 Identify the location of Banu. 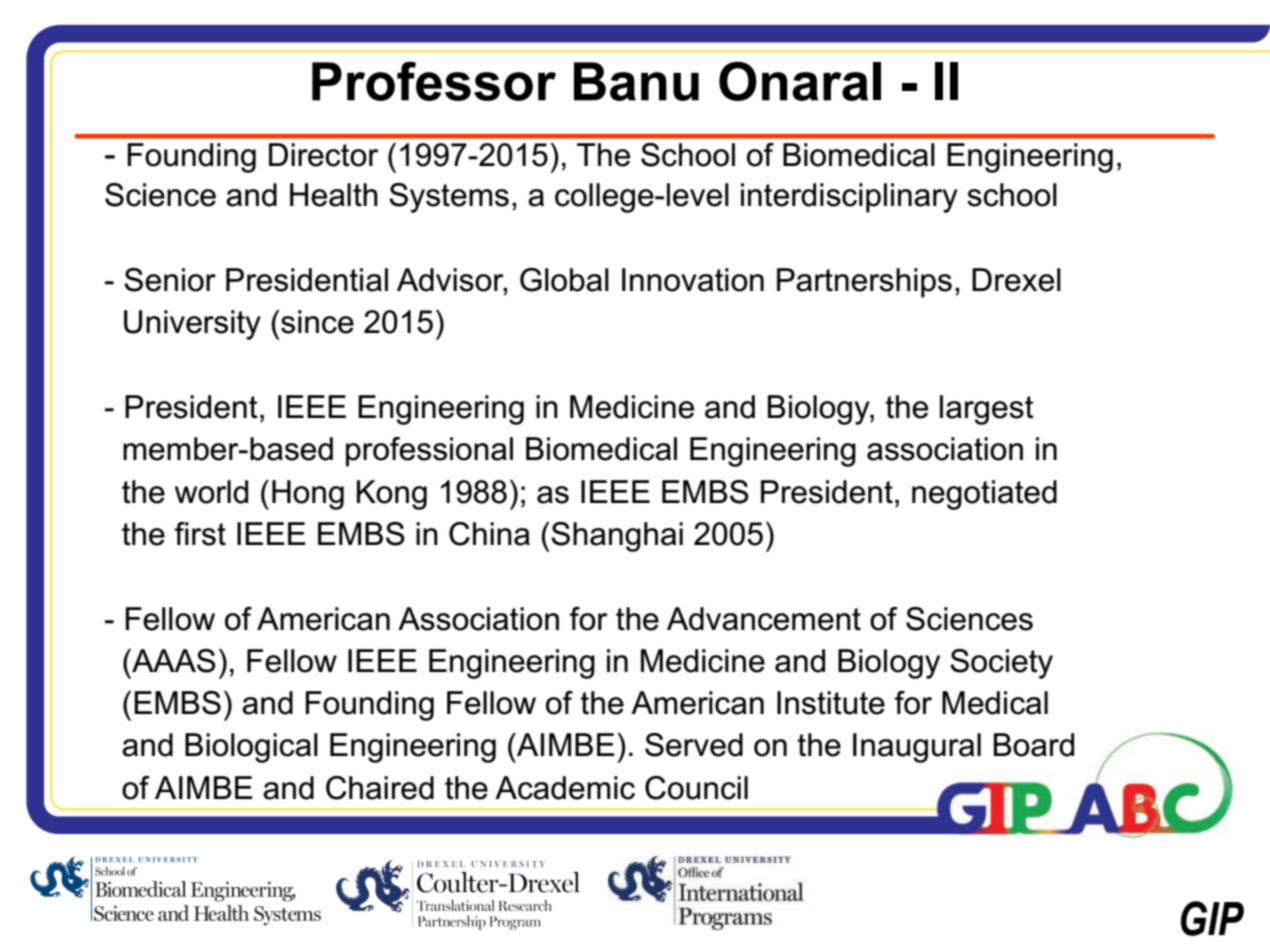
(636, 81).
